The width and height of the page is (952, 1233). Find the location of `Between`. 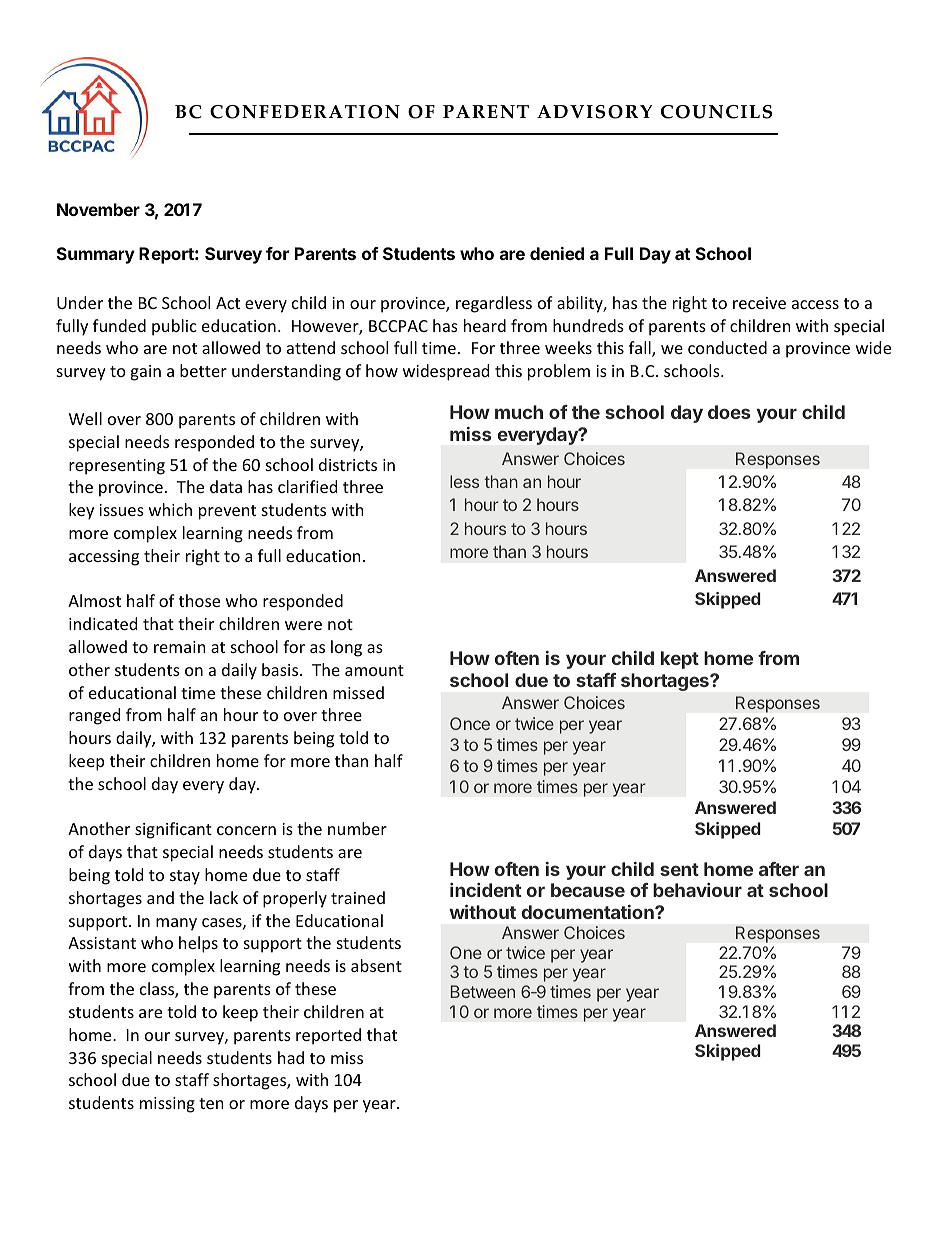

Between is located at coordinates (483, 991).
